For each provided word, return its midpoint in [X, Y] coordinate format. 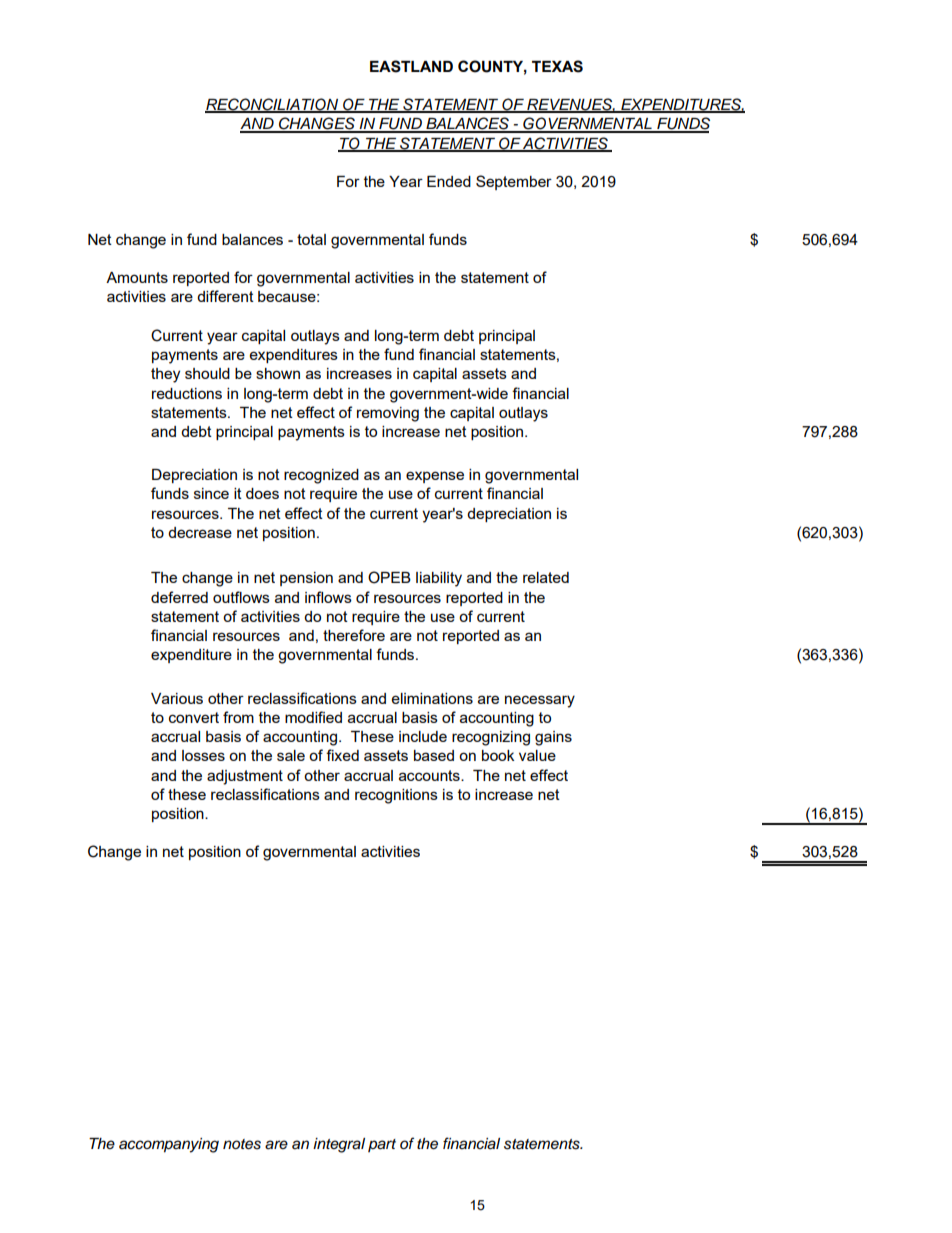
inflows [328, 597]
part [382, 1145]
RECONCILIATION [273, 105]
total [311, 239]
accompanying [169, 1145]
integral [339, 1145]
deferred [179, 597]
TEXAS [557, 66]
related [546, 577]
